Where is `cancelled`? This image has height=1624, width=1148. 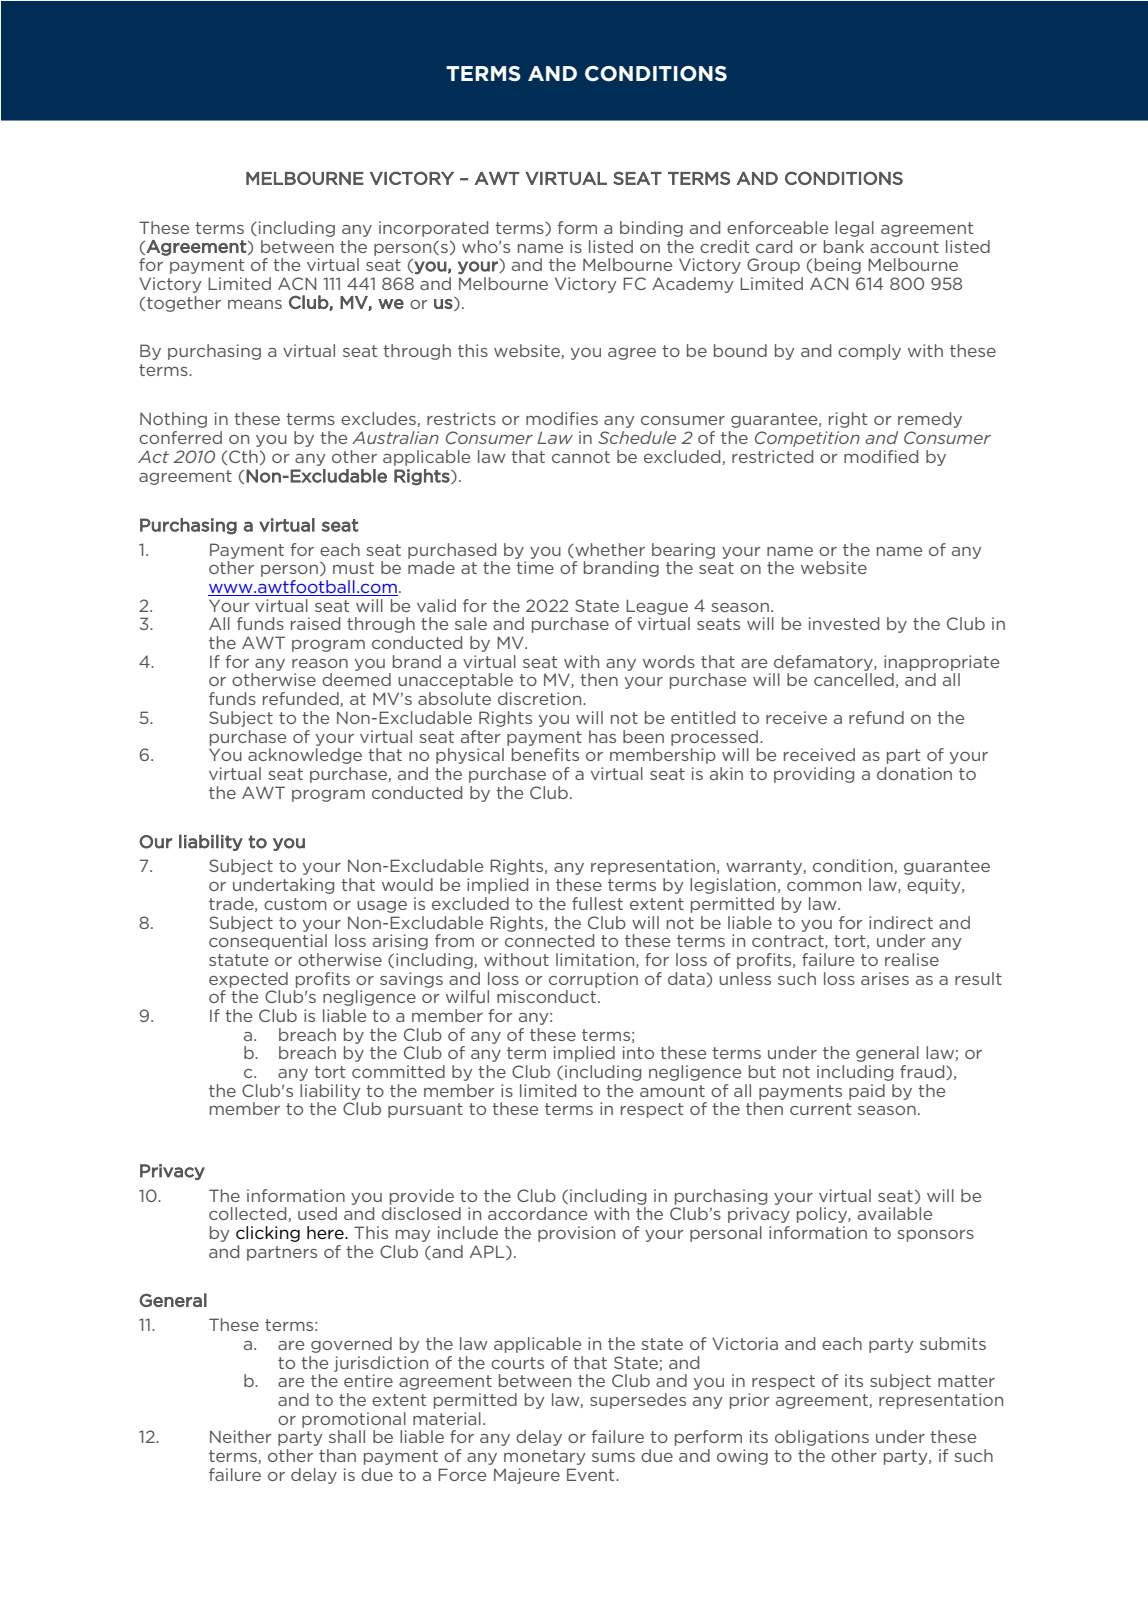
cancelled is located at coordinates (854, 679).
